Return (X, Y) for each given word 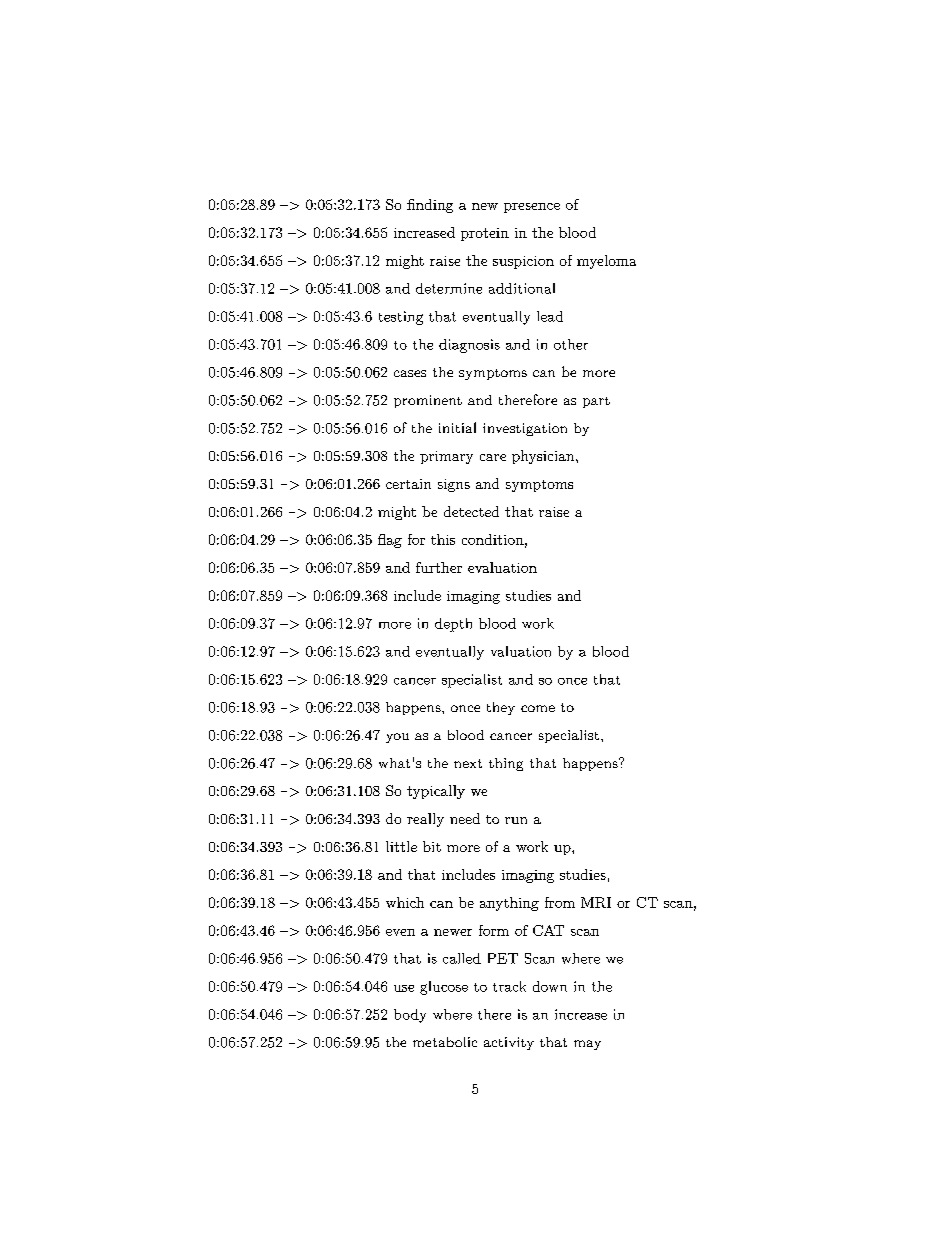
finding (430, 206)
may (587, 1045)
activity (509, 1043)
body (410, 1016)
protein (485, 234)
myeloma (606, 262)
